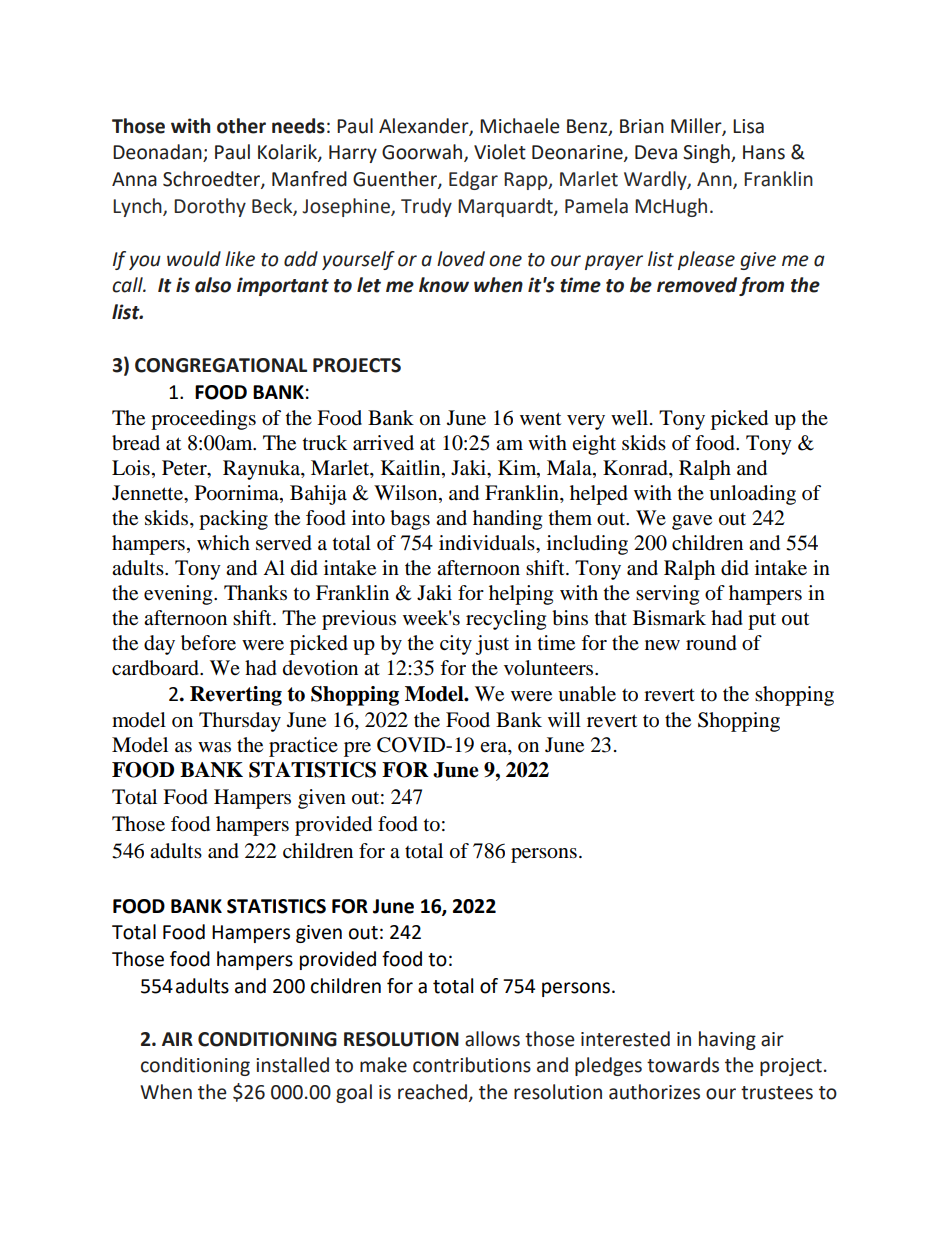 This screenshot has height=1233, width=952. What do you see at coordinates (636, 468) in the screenshot?
I see `Konrad` at bounding box center [636, 468].
